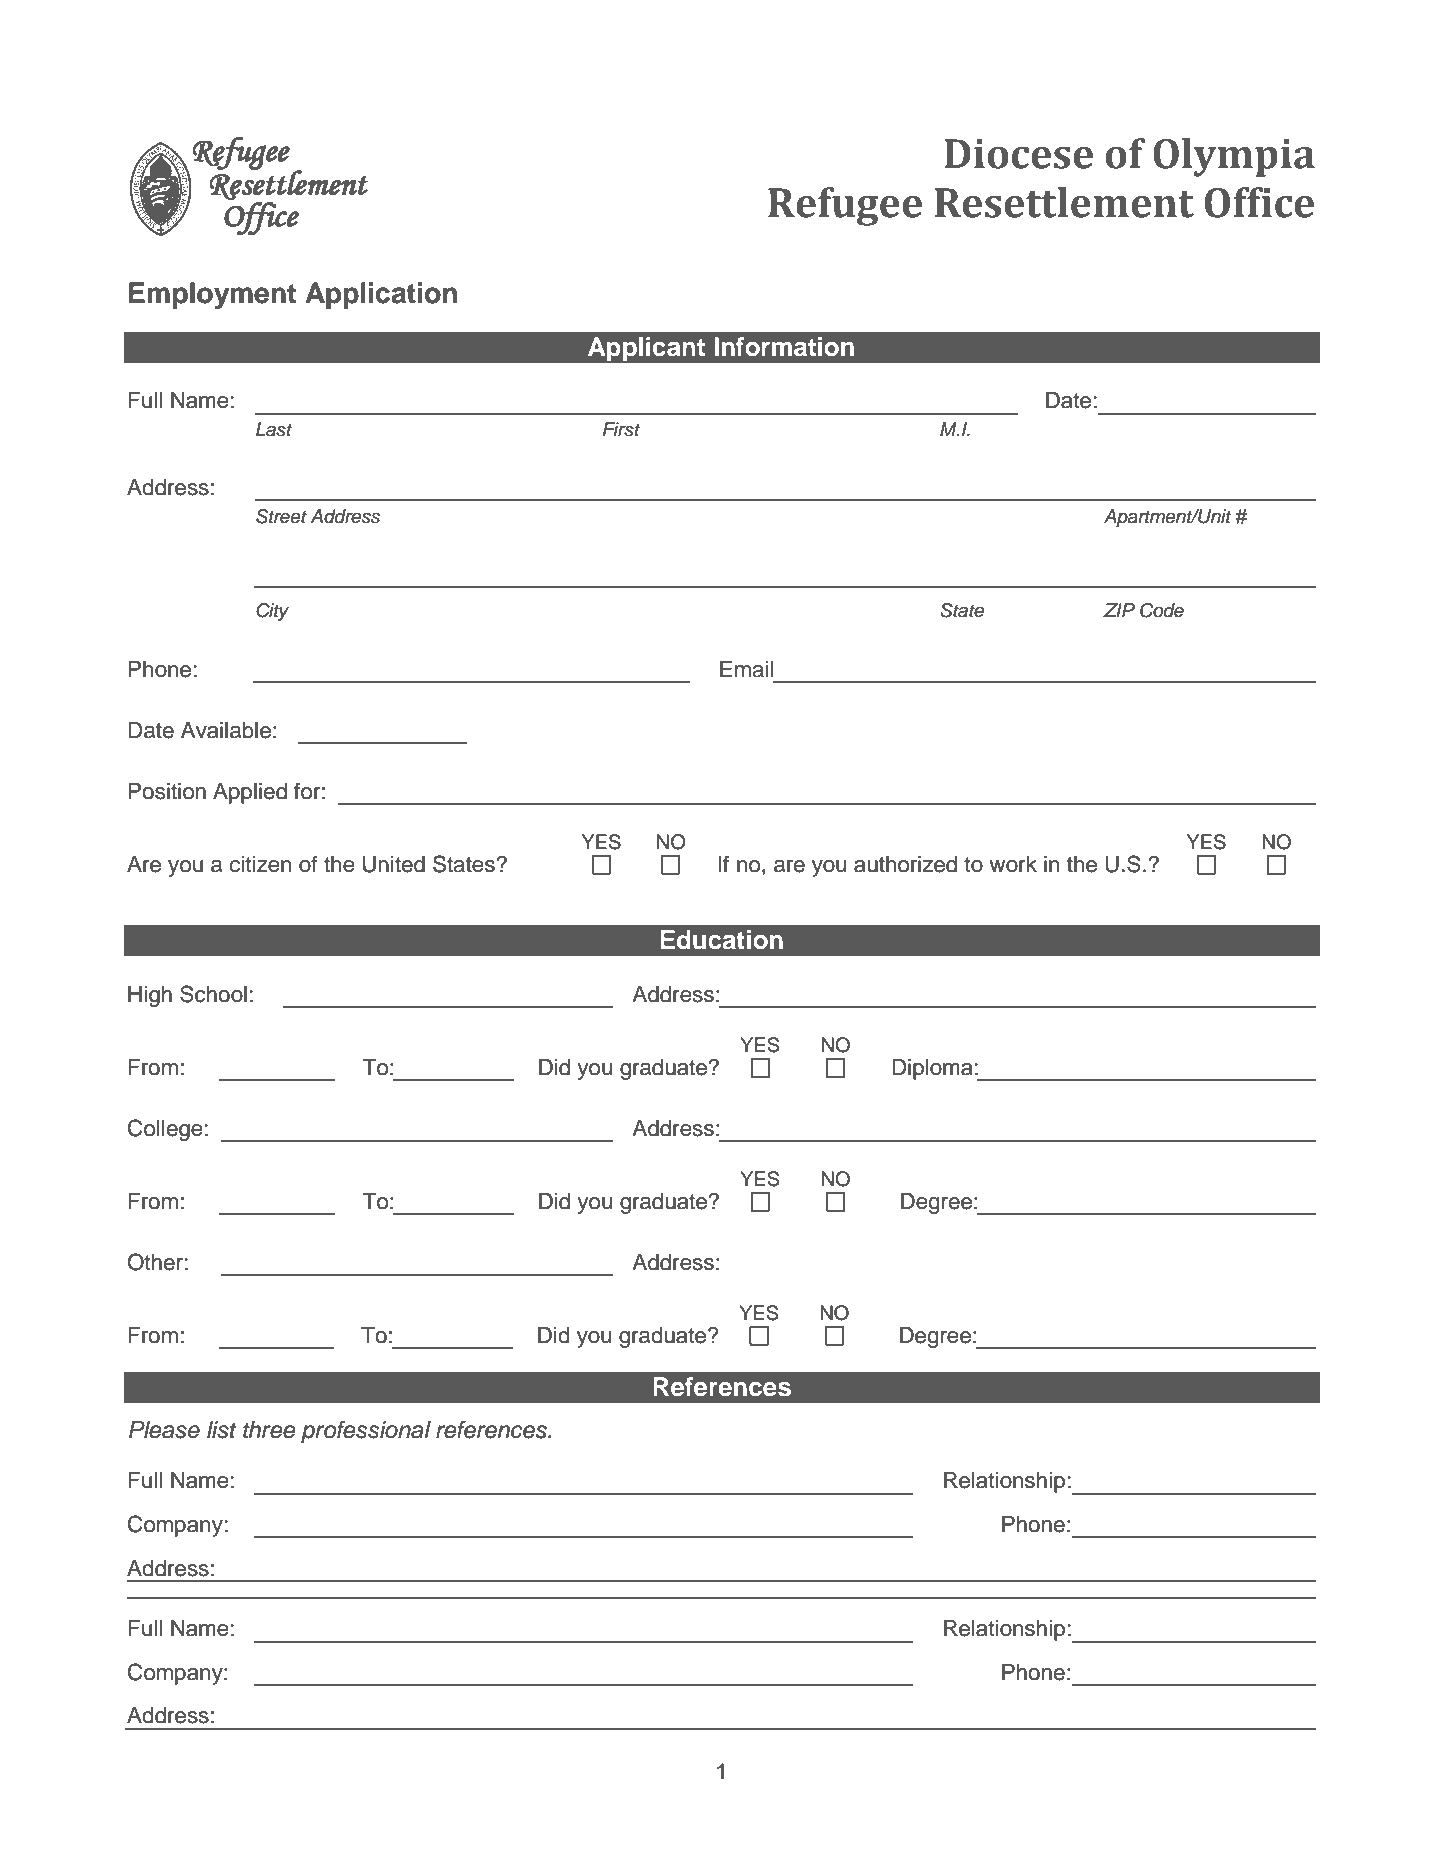 Image resolution: width=1443 pixels, height=1868 pixels. Describe the element at coordinates (250, 793) in the document. I see `Applied` at that location.
